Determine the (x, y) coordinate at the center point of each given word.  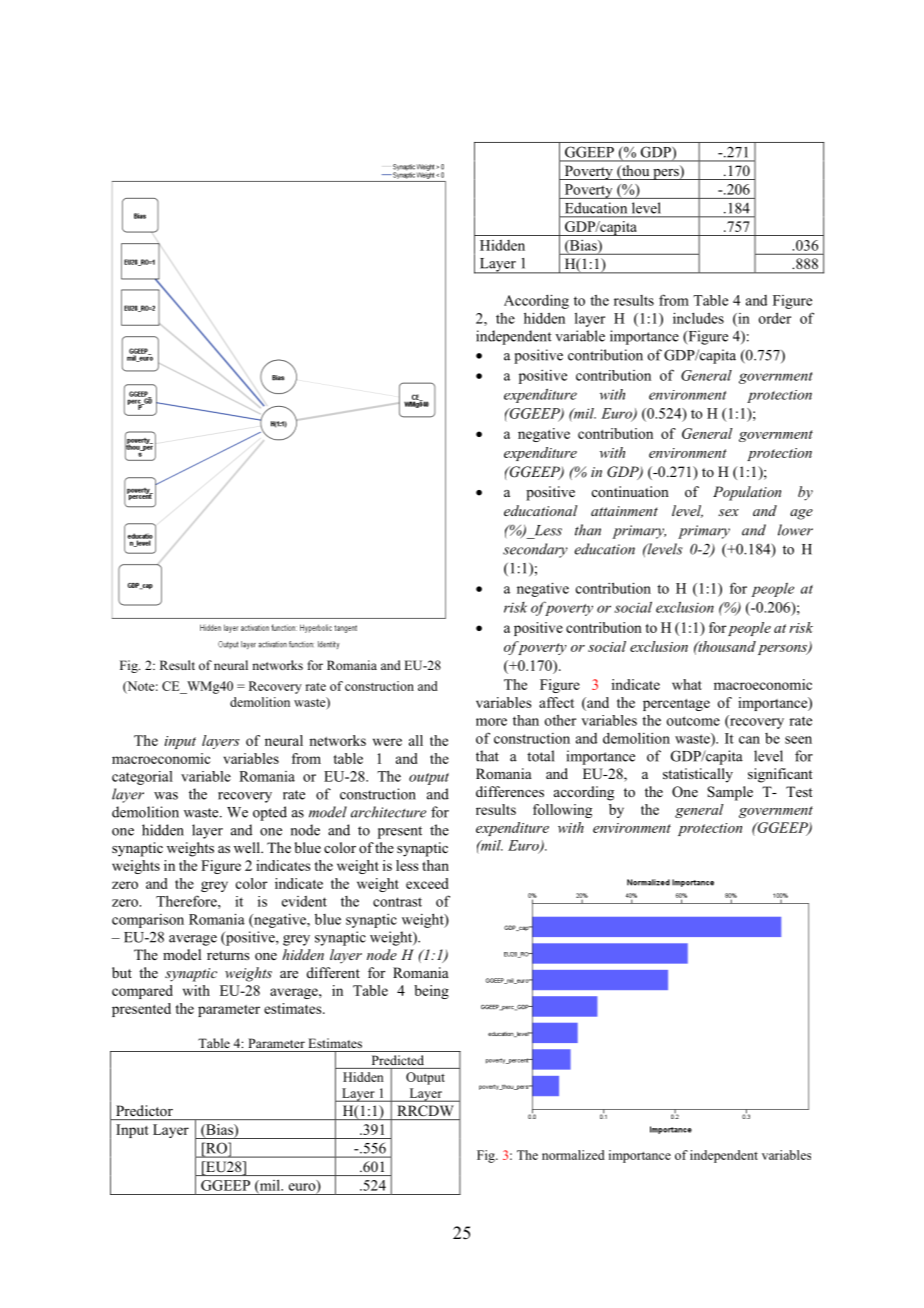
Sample (730, 793)
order (775, 318)
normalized (573, 1155)
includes (698, 318)
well (248, 847)
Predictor (144, 1110)
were (387, 742)
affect (556, 702)
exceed (427, 883)
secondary (535, 550)
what (687, 684)
